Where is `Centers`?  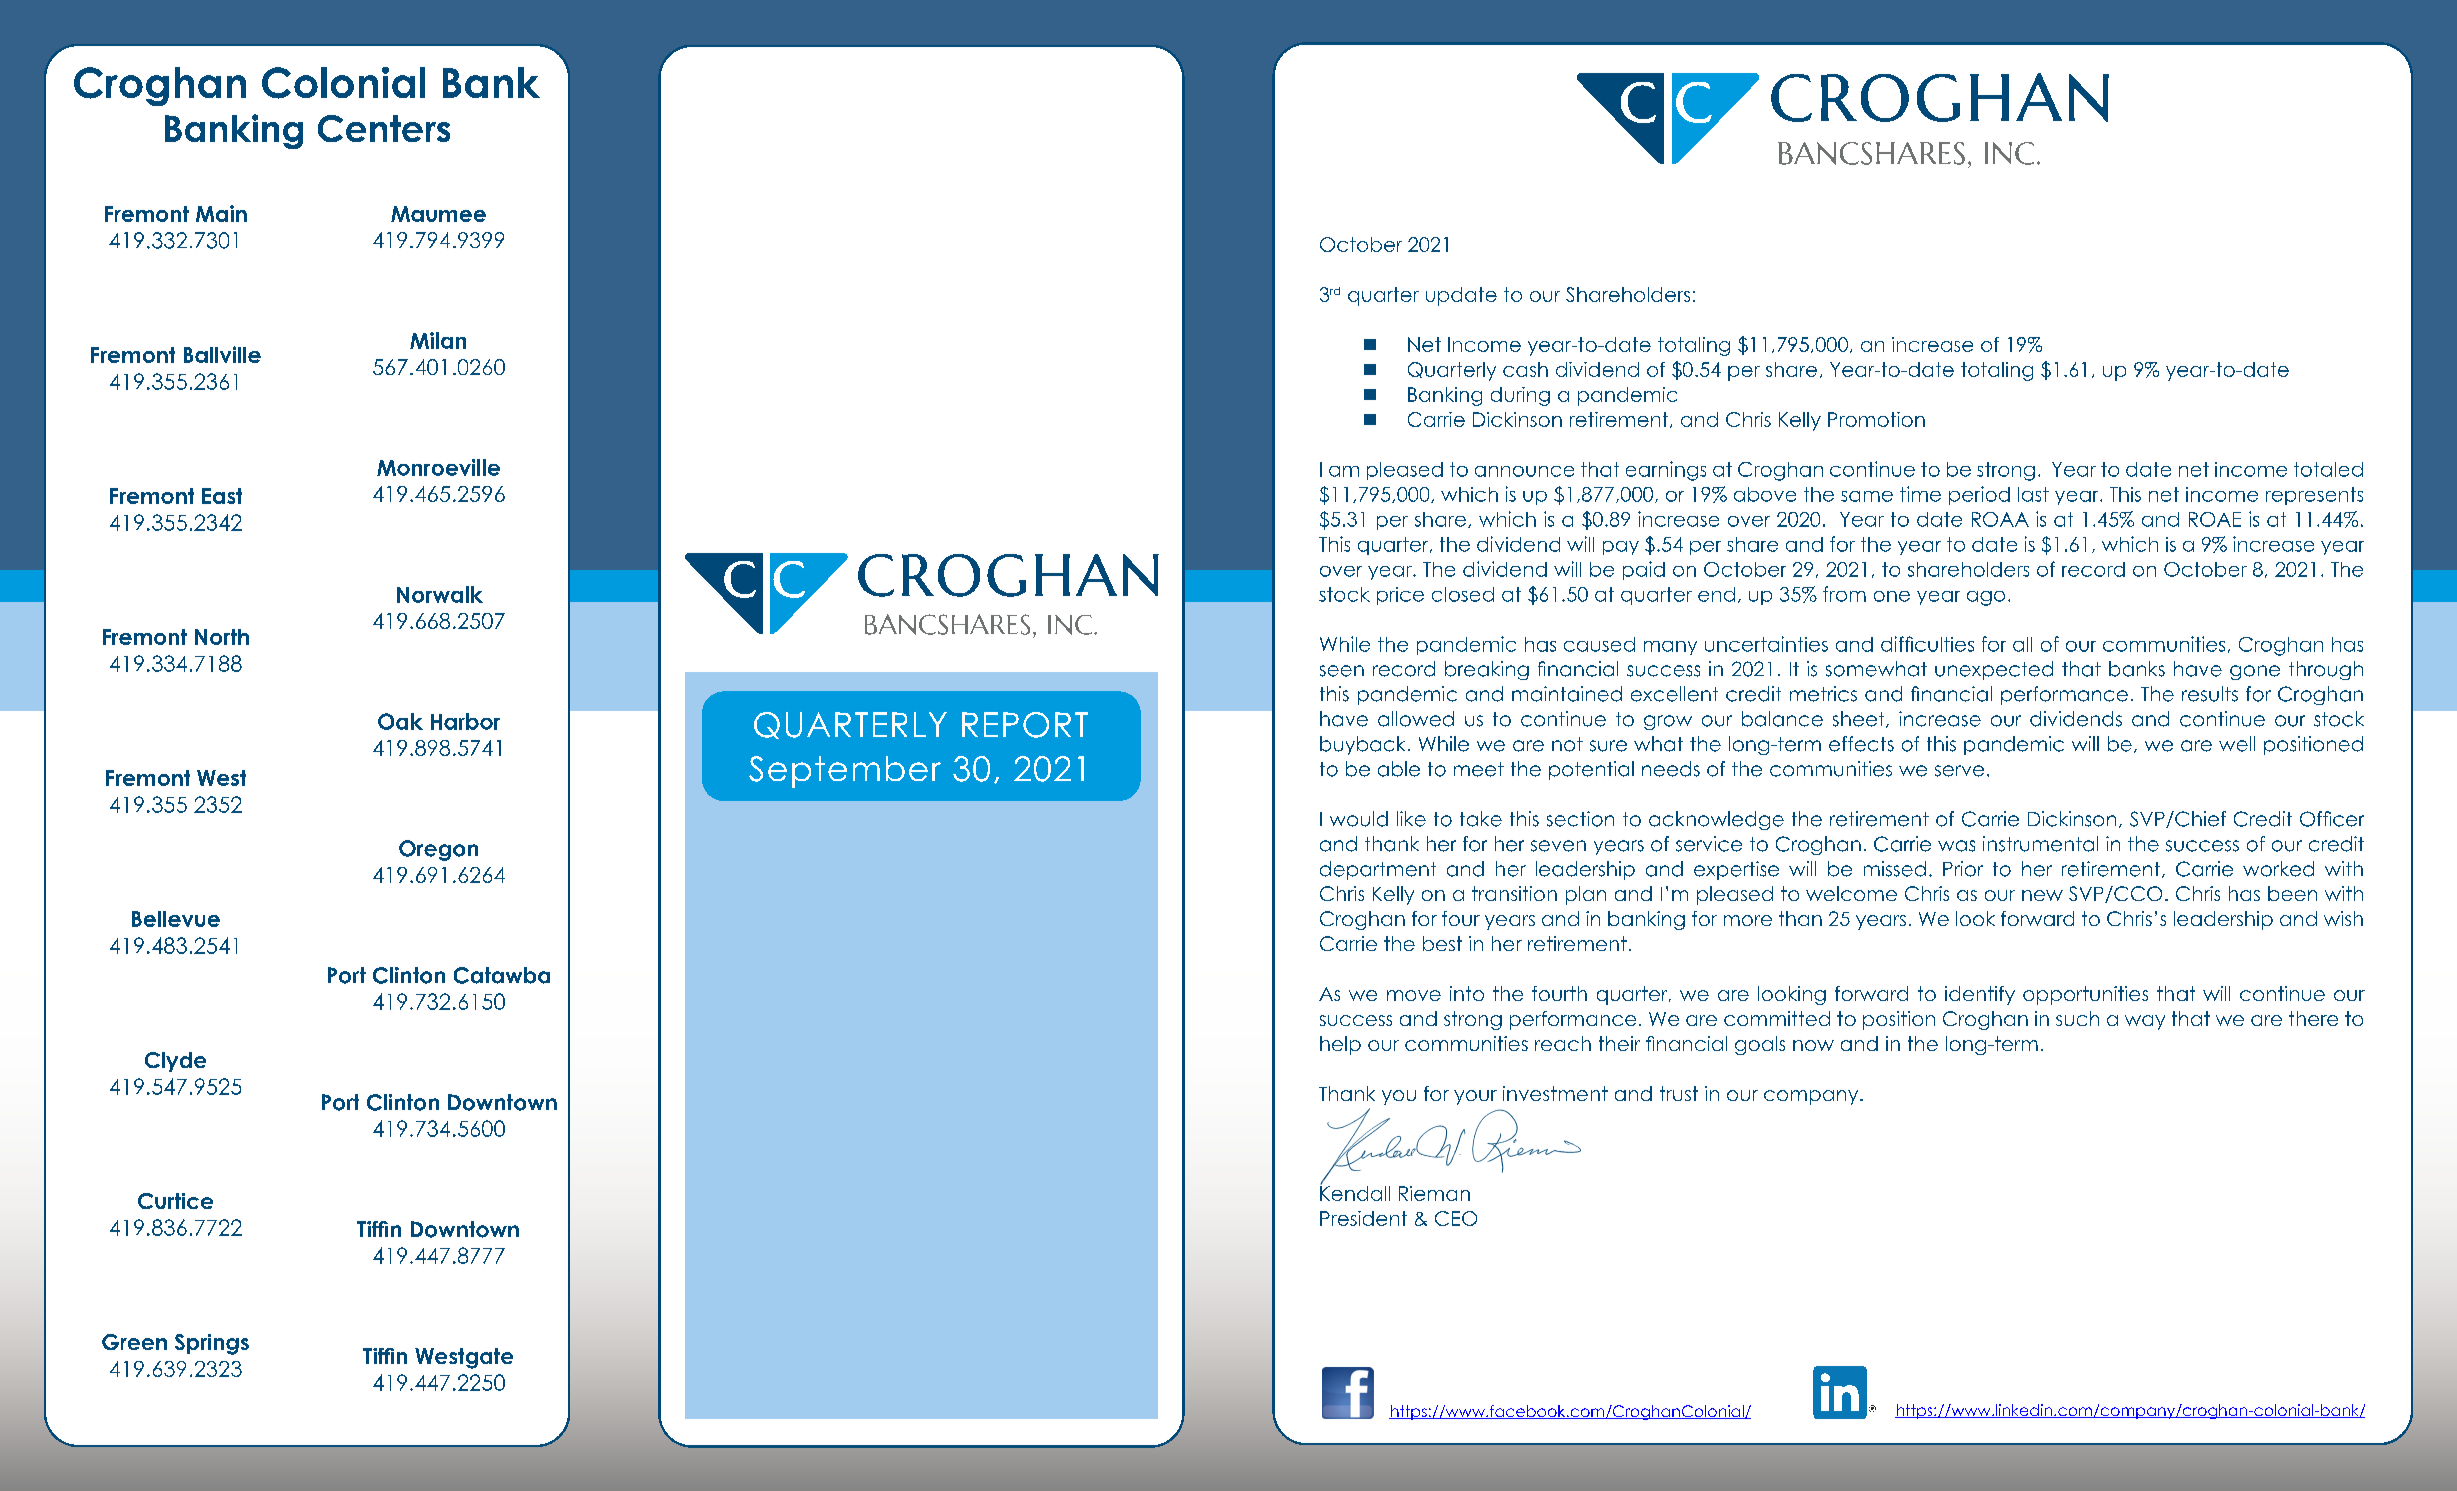
Centers is located at coordinates (384, 128).
